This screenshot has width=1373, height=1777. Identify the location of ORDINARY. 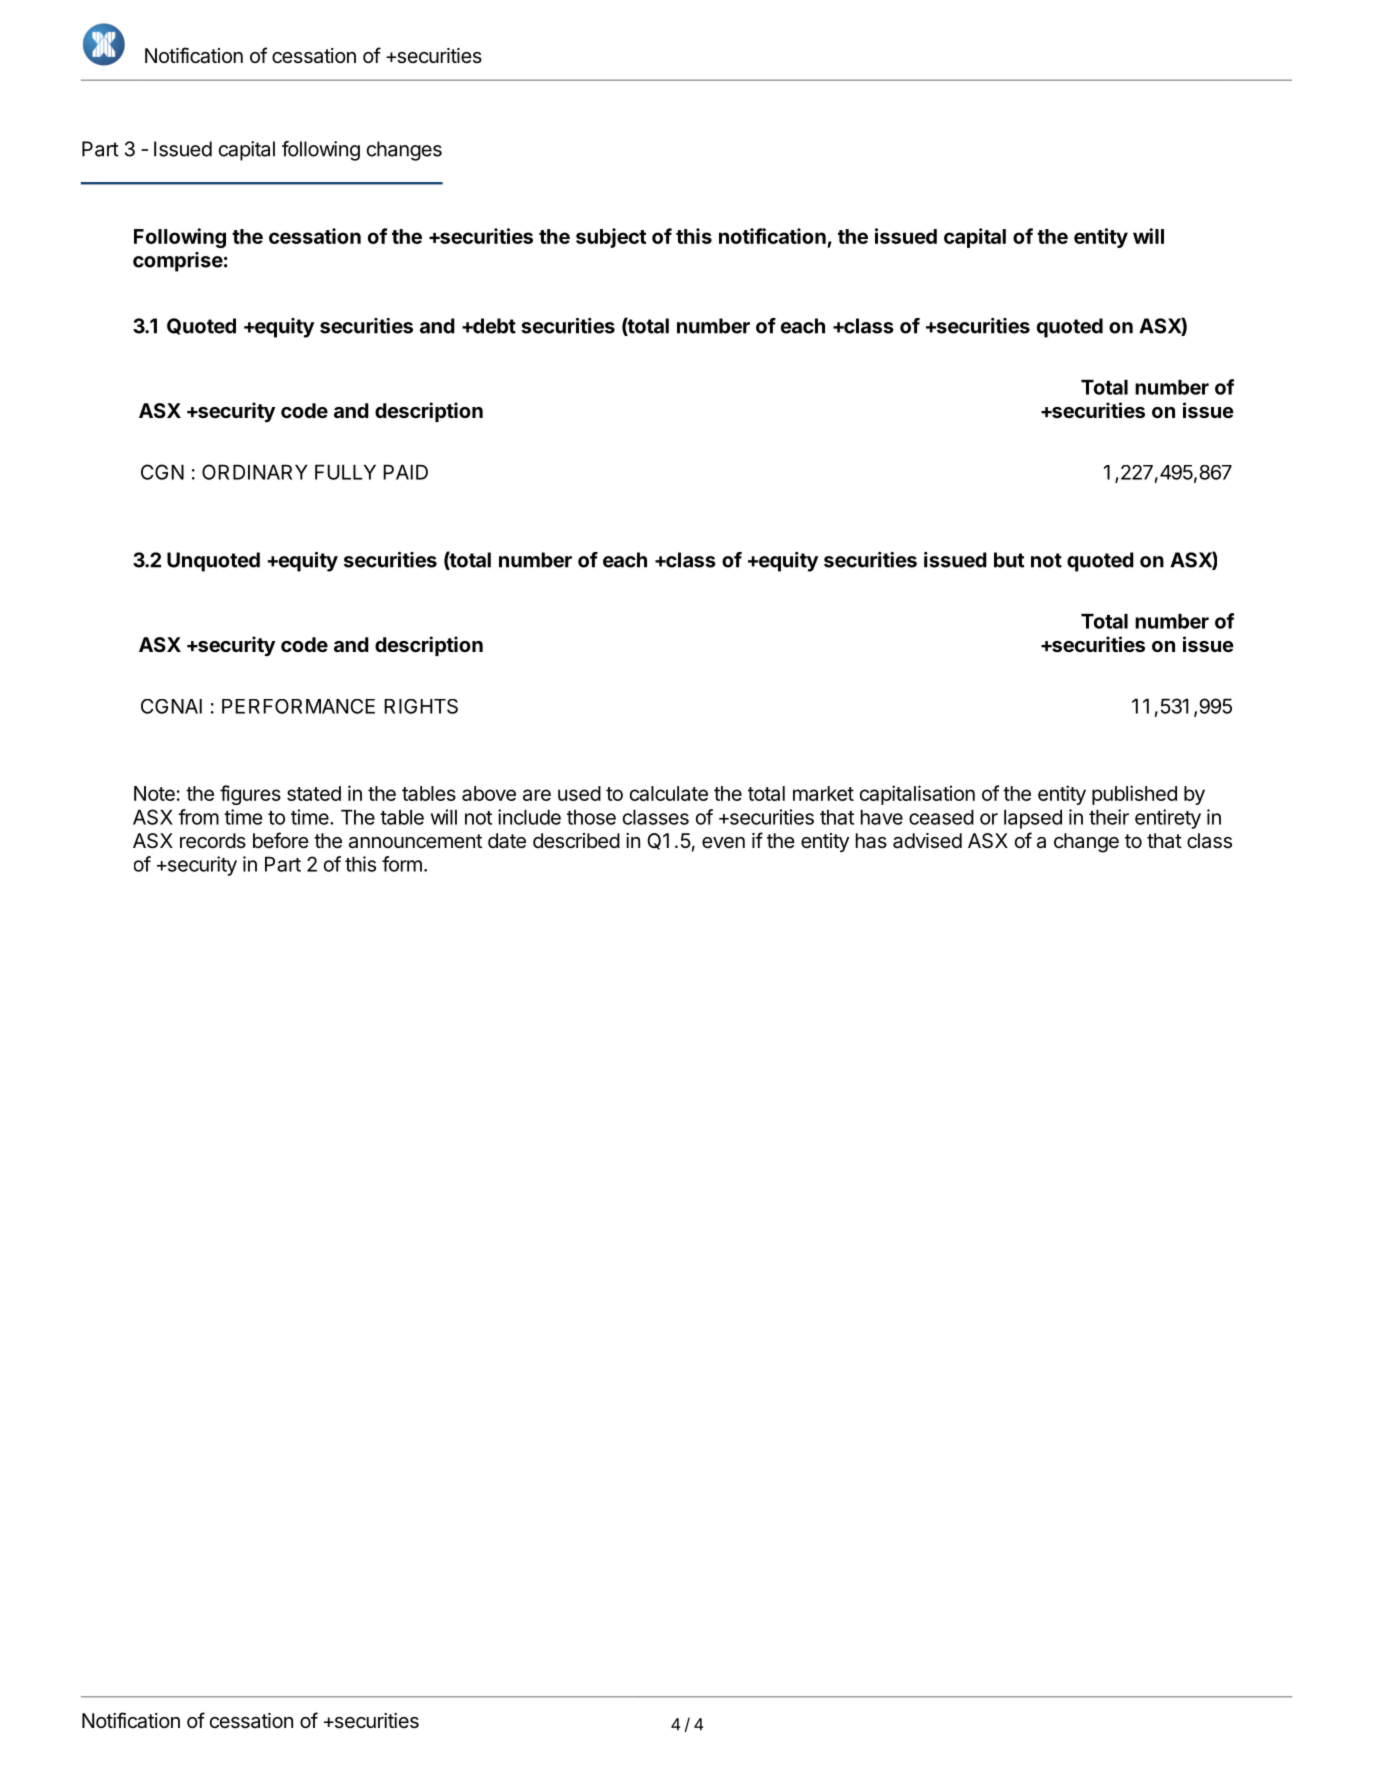
(255, 472).
